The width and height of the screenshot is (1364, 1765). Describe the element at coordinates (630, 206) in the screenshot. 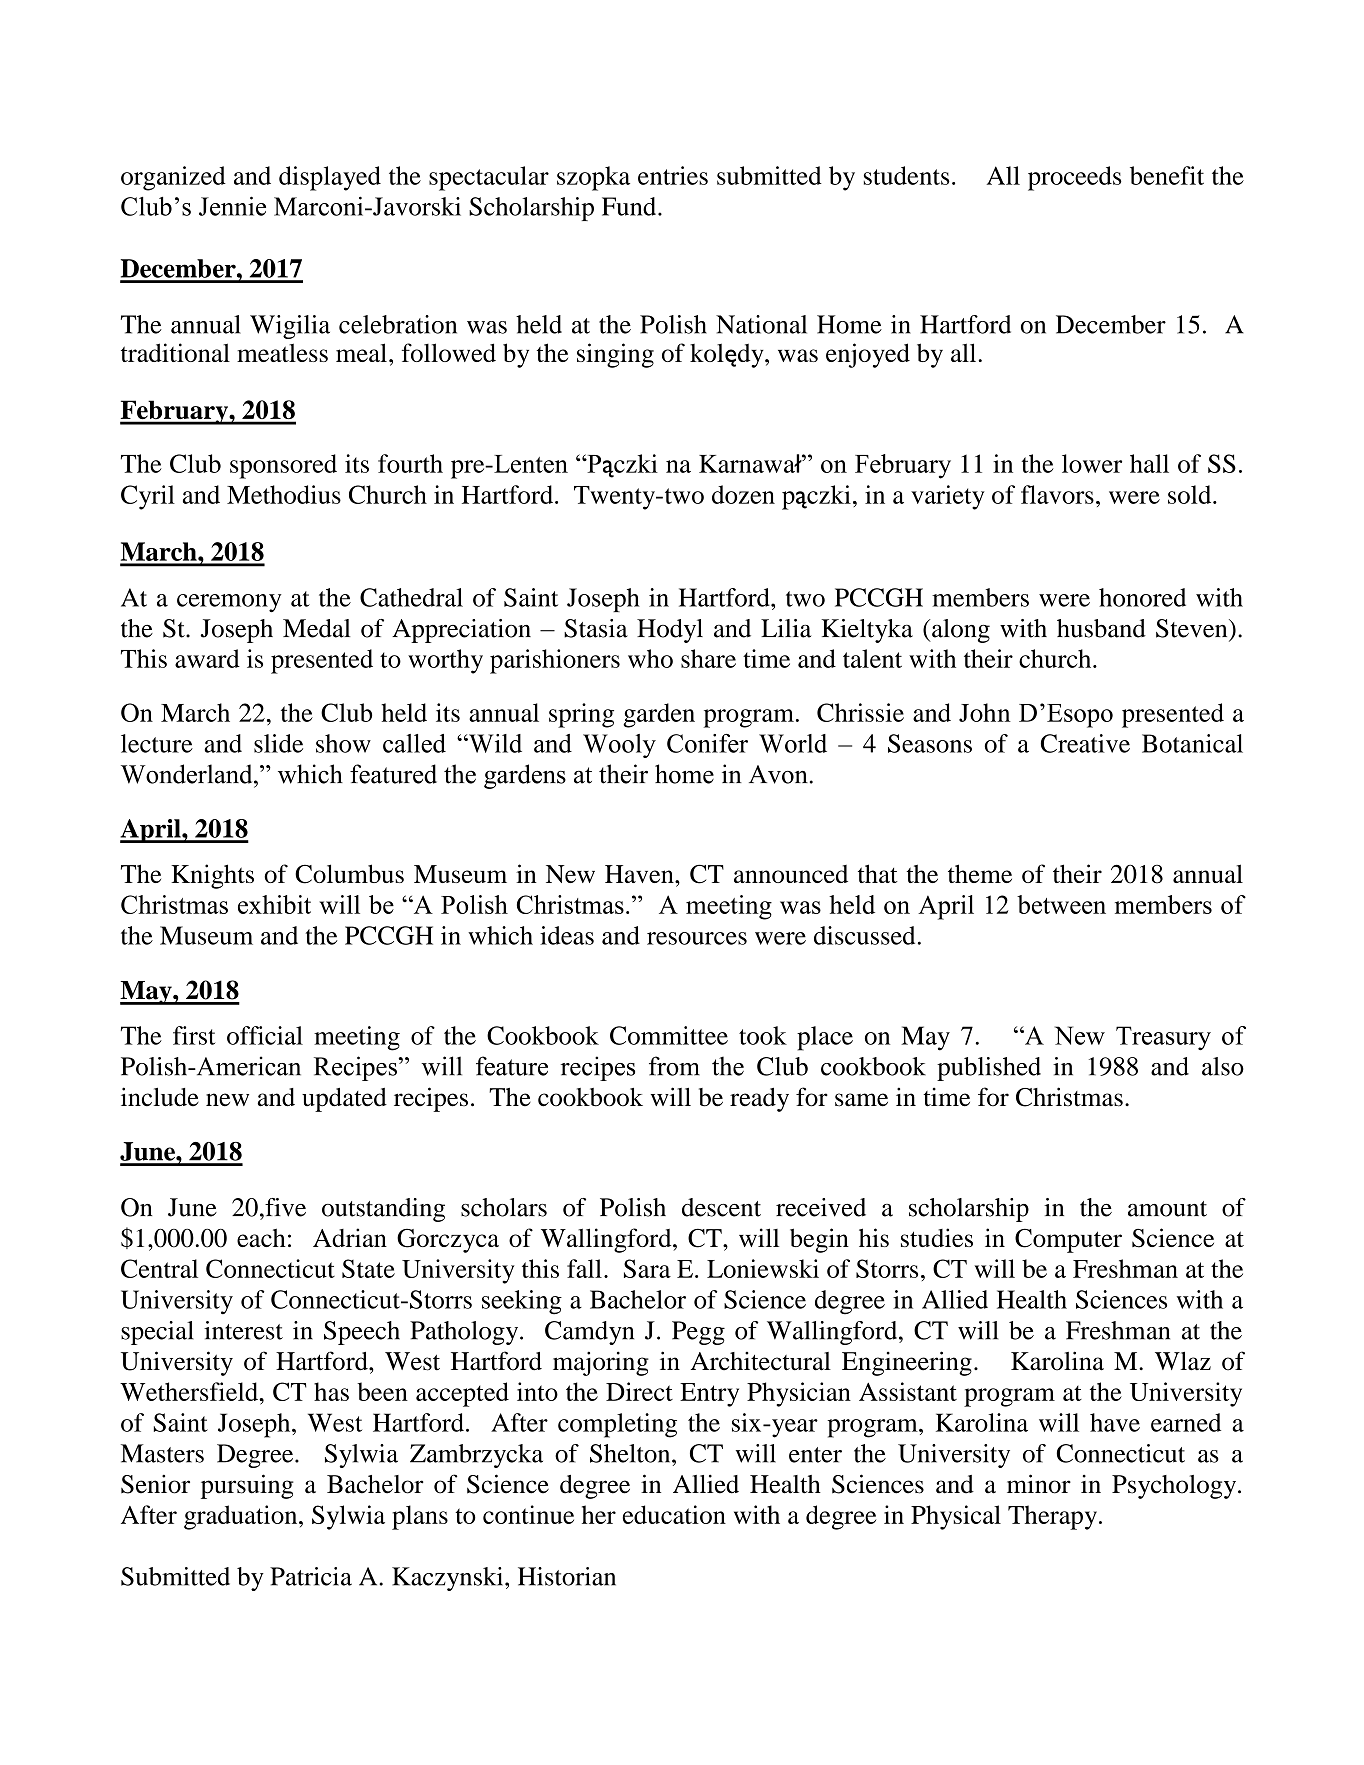

I see `Fund` at that location.
